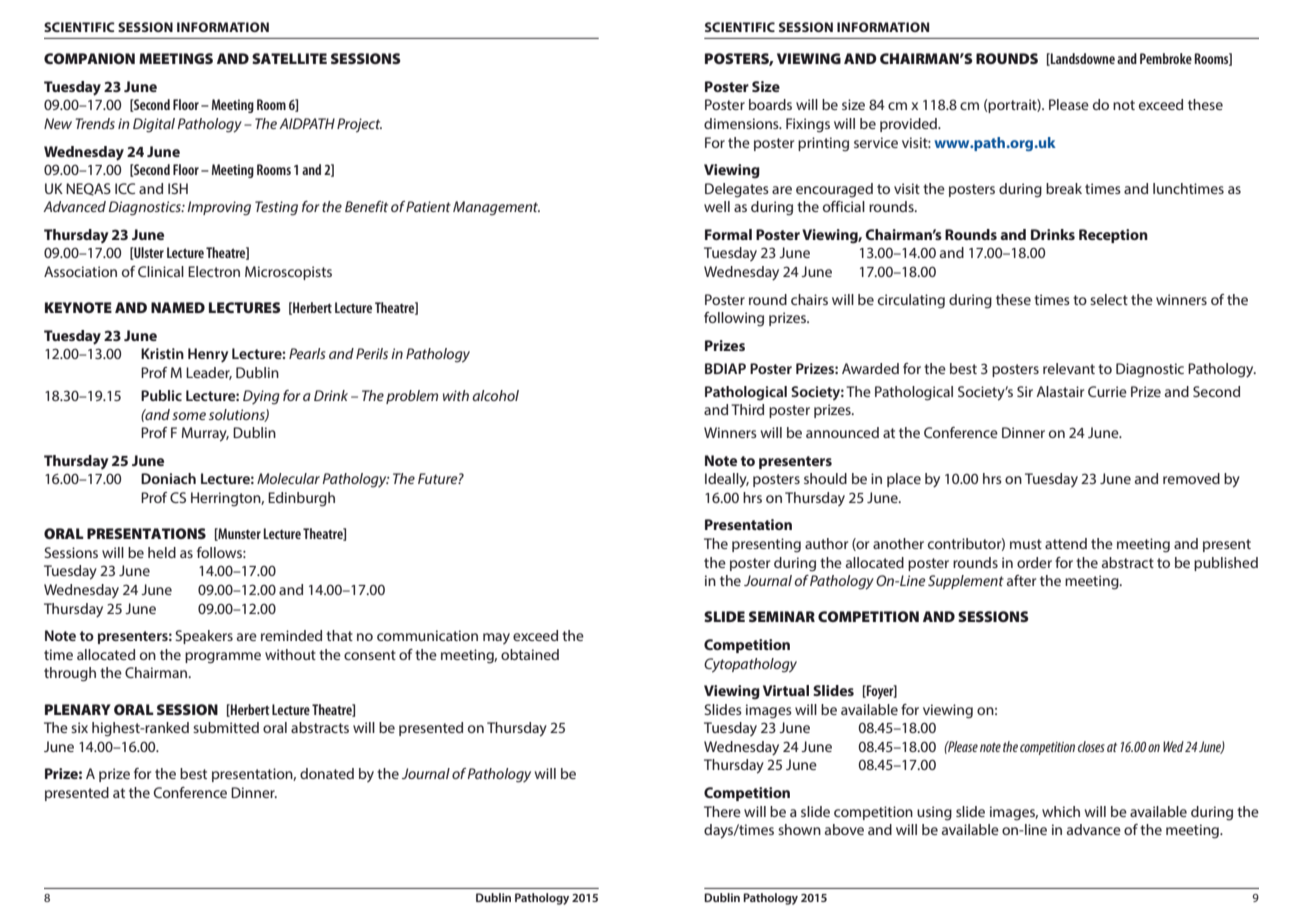 The image size is (1303, 924). I want to click on Leader, so click(209, 373).
